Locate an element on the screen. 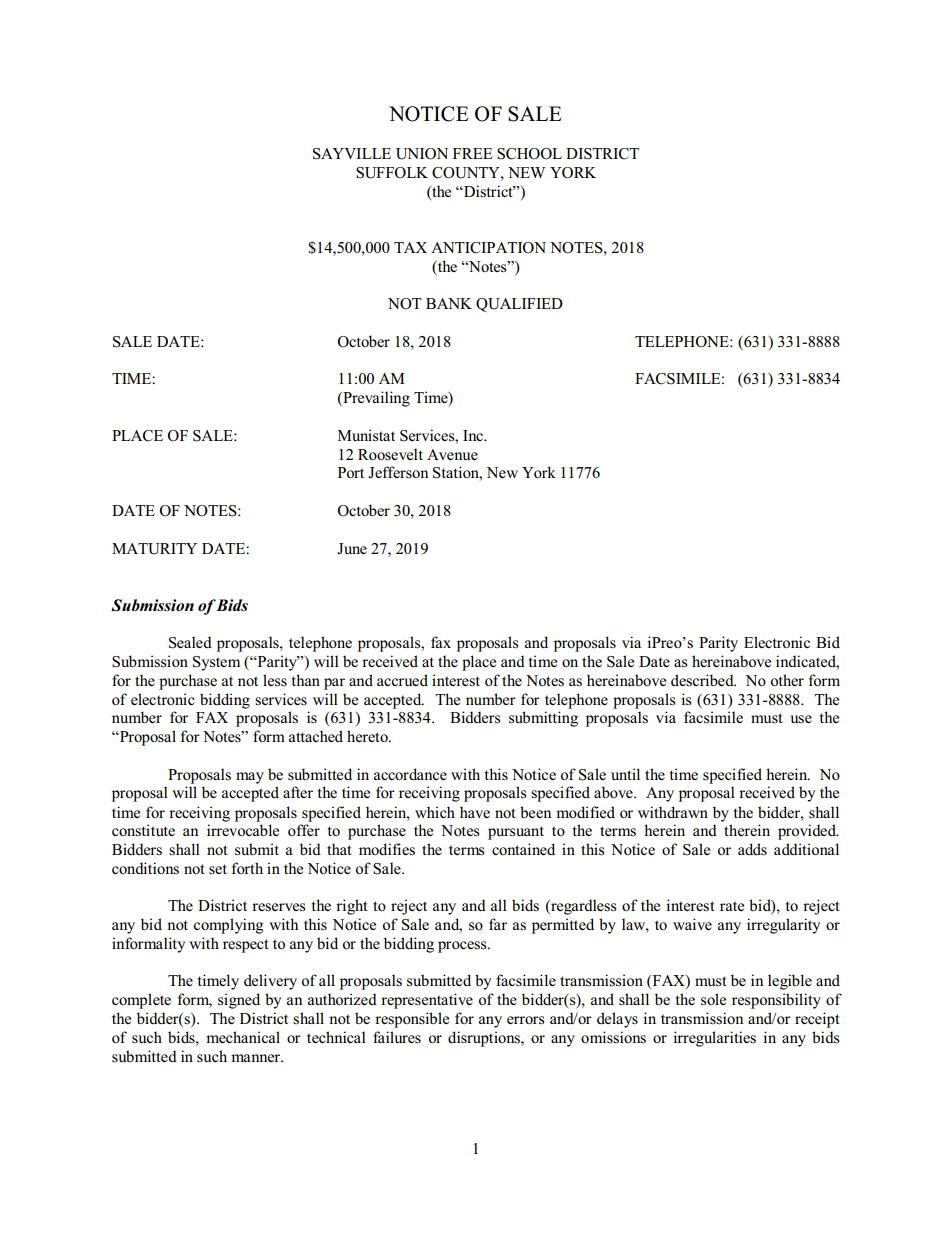 Image resolution: width=952 pixels, height=1233 pixels. disruptions is located at coordinates (485, 1039).
